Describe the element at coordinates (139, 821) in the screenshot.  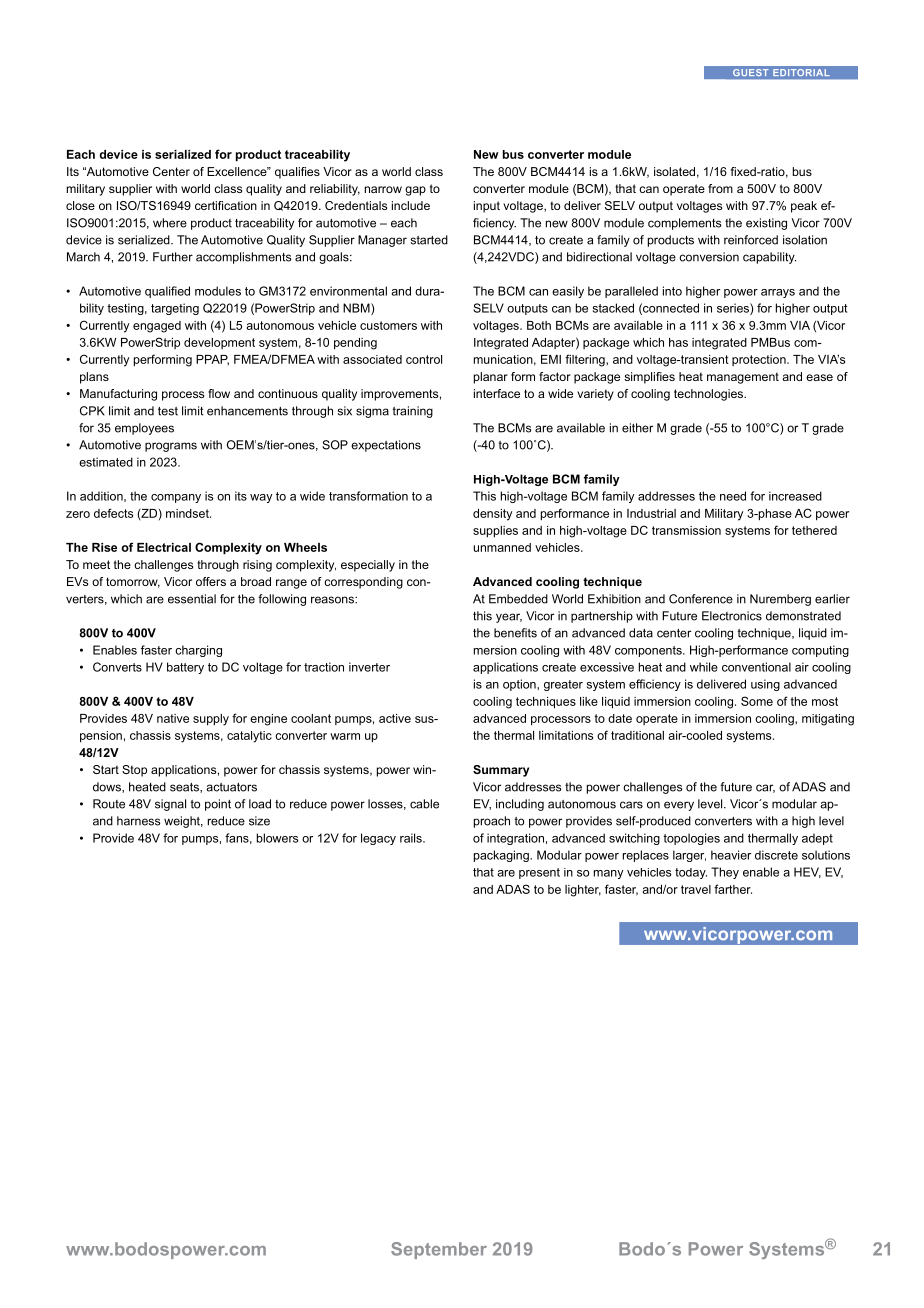
I see `harness` at that location.
